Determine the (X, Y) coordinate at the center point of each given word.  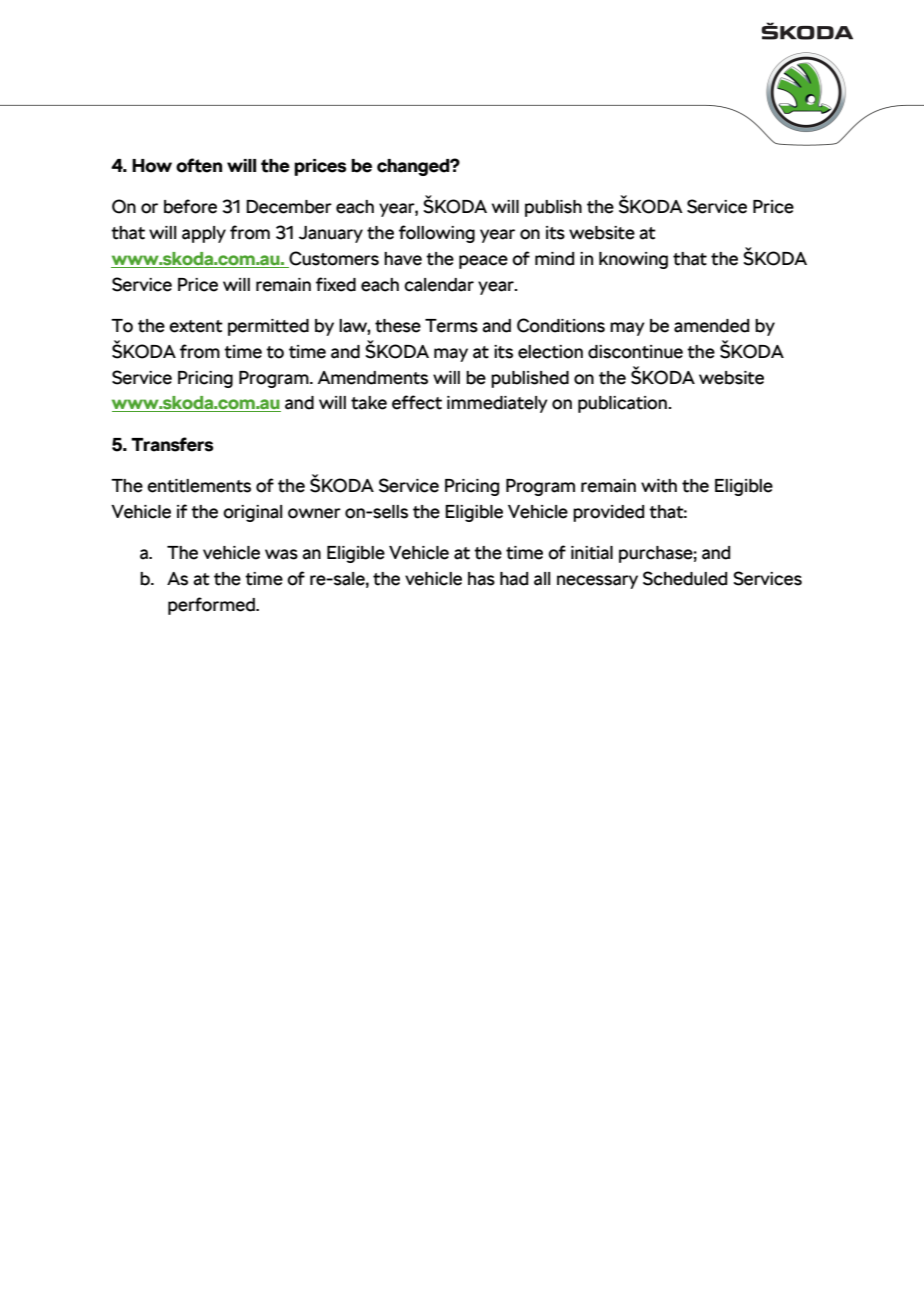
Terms (451, 326)
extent (196, 326)
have (403, 259)
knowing (633, 260)
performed (212, 606)
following (437, 234)
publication (623, 404)
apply (204, 234)
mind (554, 259)
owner (314, 513)
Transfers (172, 444)
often (199, 165)
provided (608, 513)
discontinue (635, 352)
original (252, 513)
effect (417, 402)
